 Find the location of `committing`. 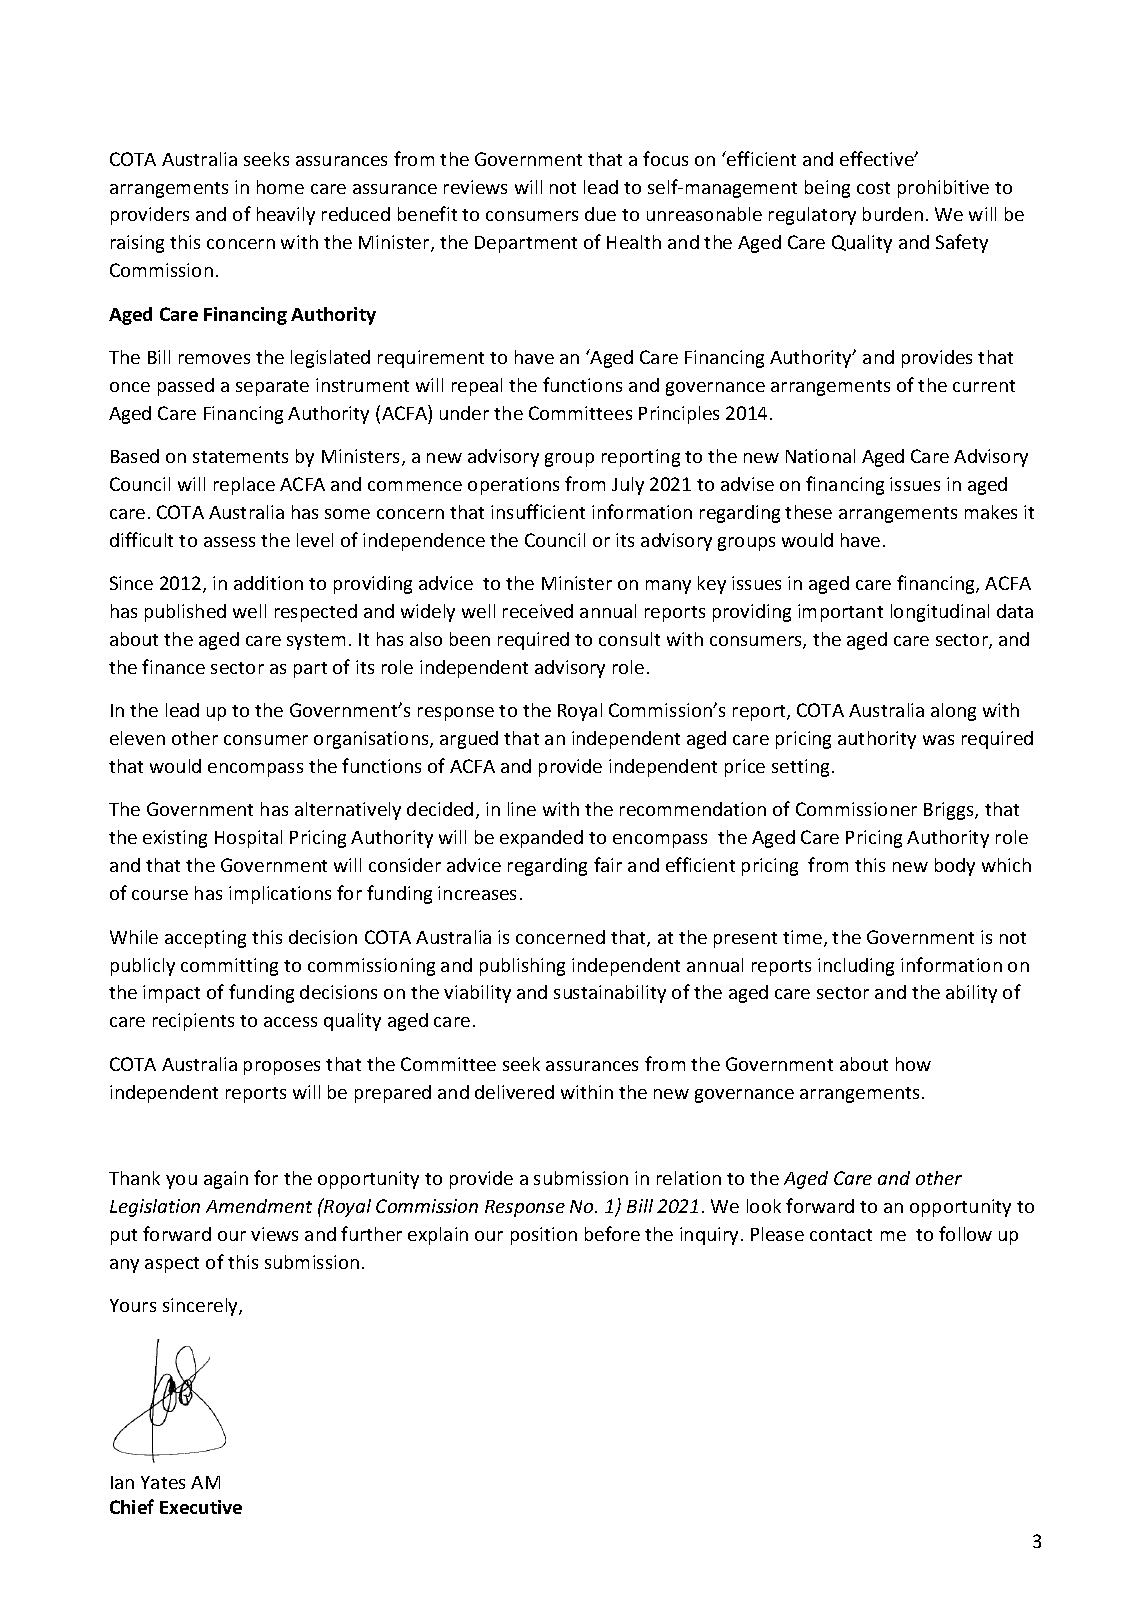

committing is located at coordinates (229, 967).
